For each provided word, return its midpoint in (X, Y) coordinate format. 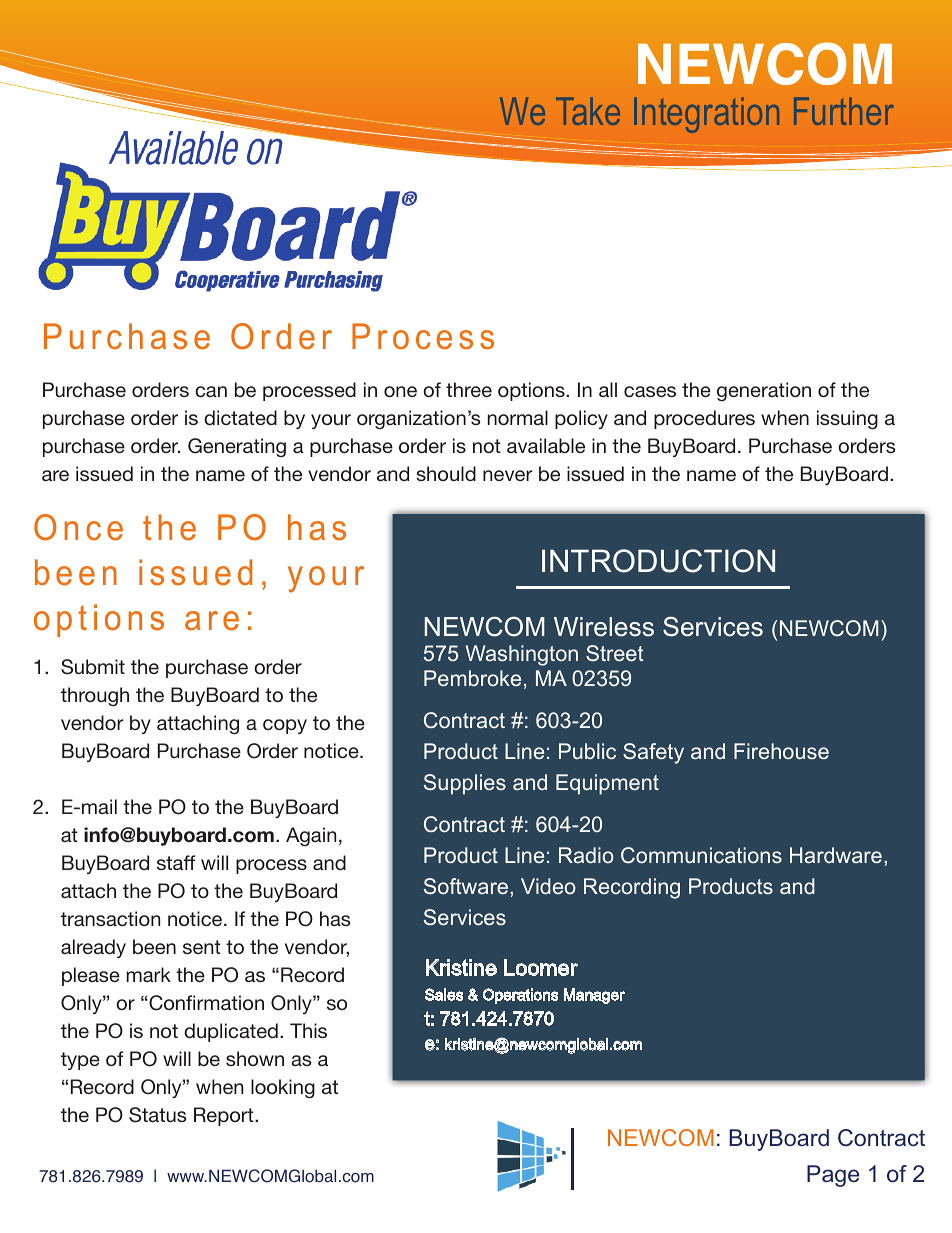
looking (283, 1088)
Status (157, 1115)
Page (833, 1176)
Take (588, 111)
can (211, 391)
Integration (706, 115)
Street (615, 653)
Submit (93, 667)
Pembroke (472, 678)
